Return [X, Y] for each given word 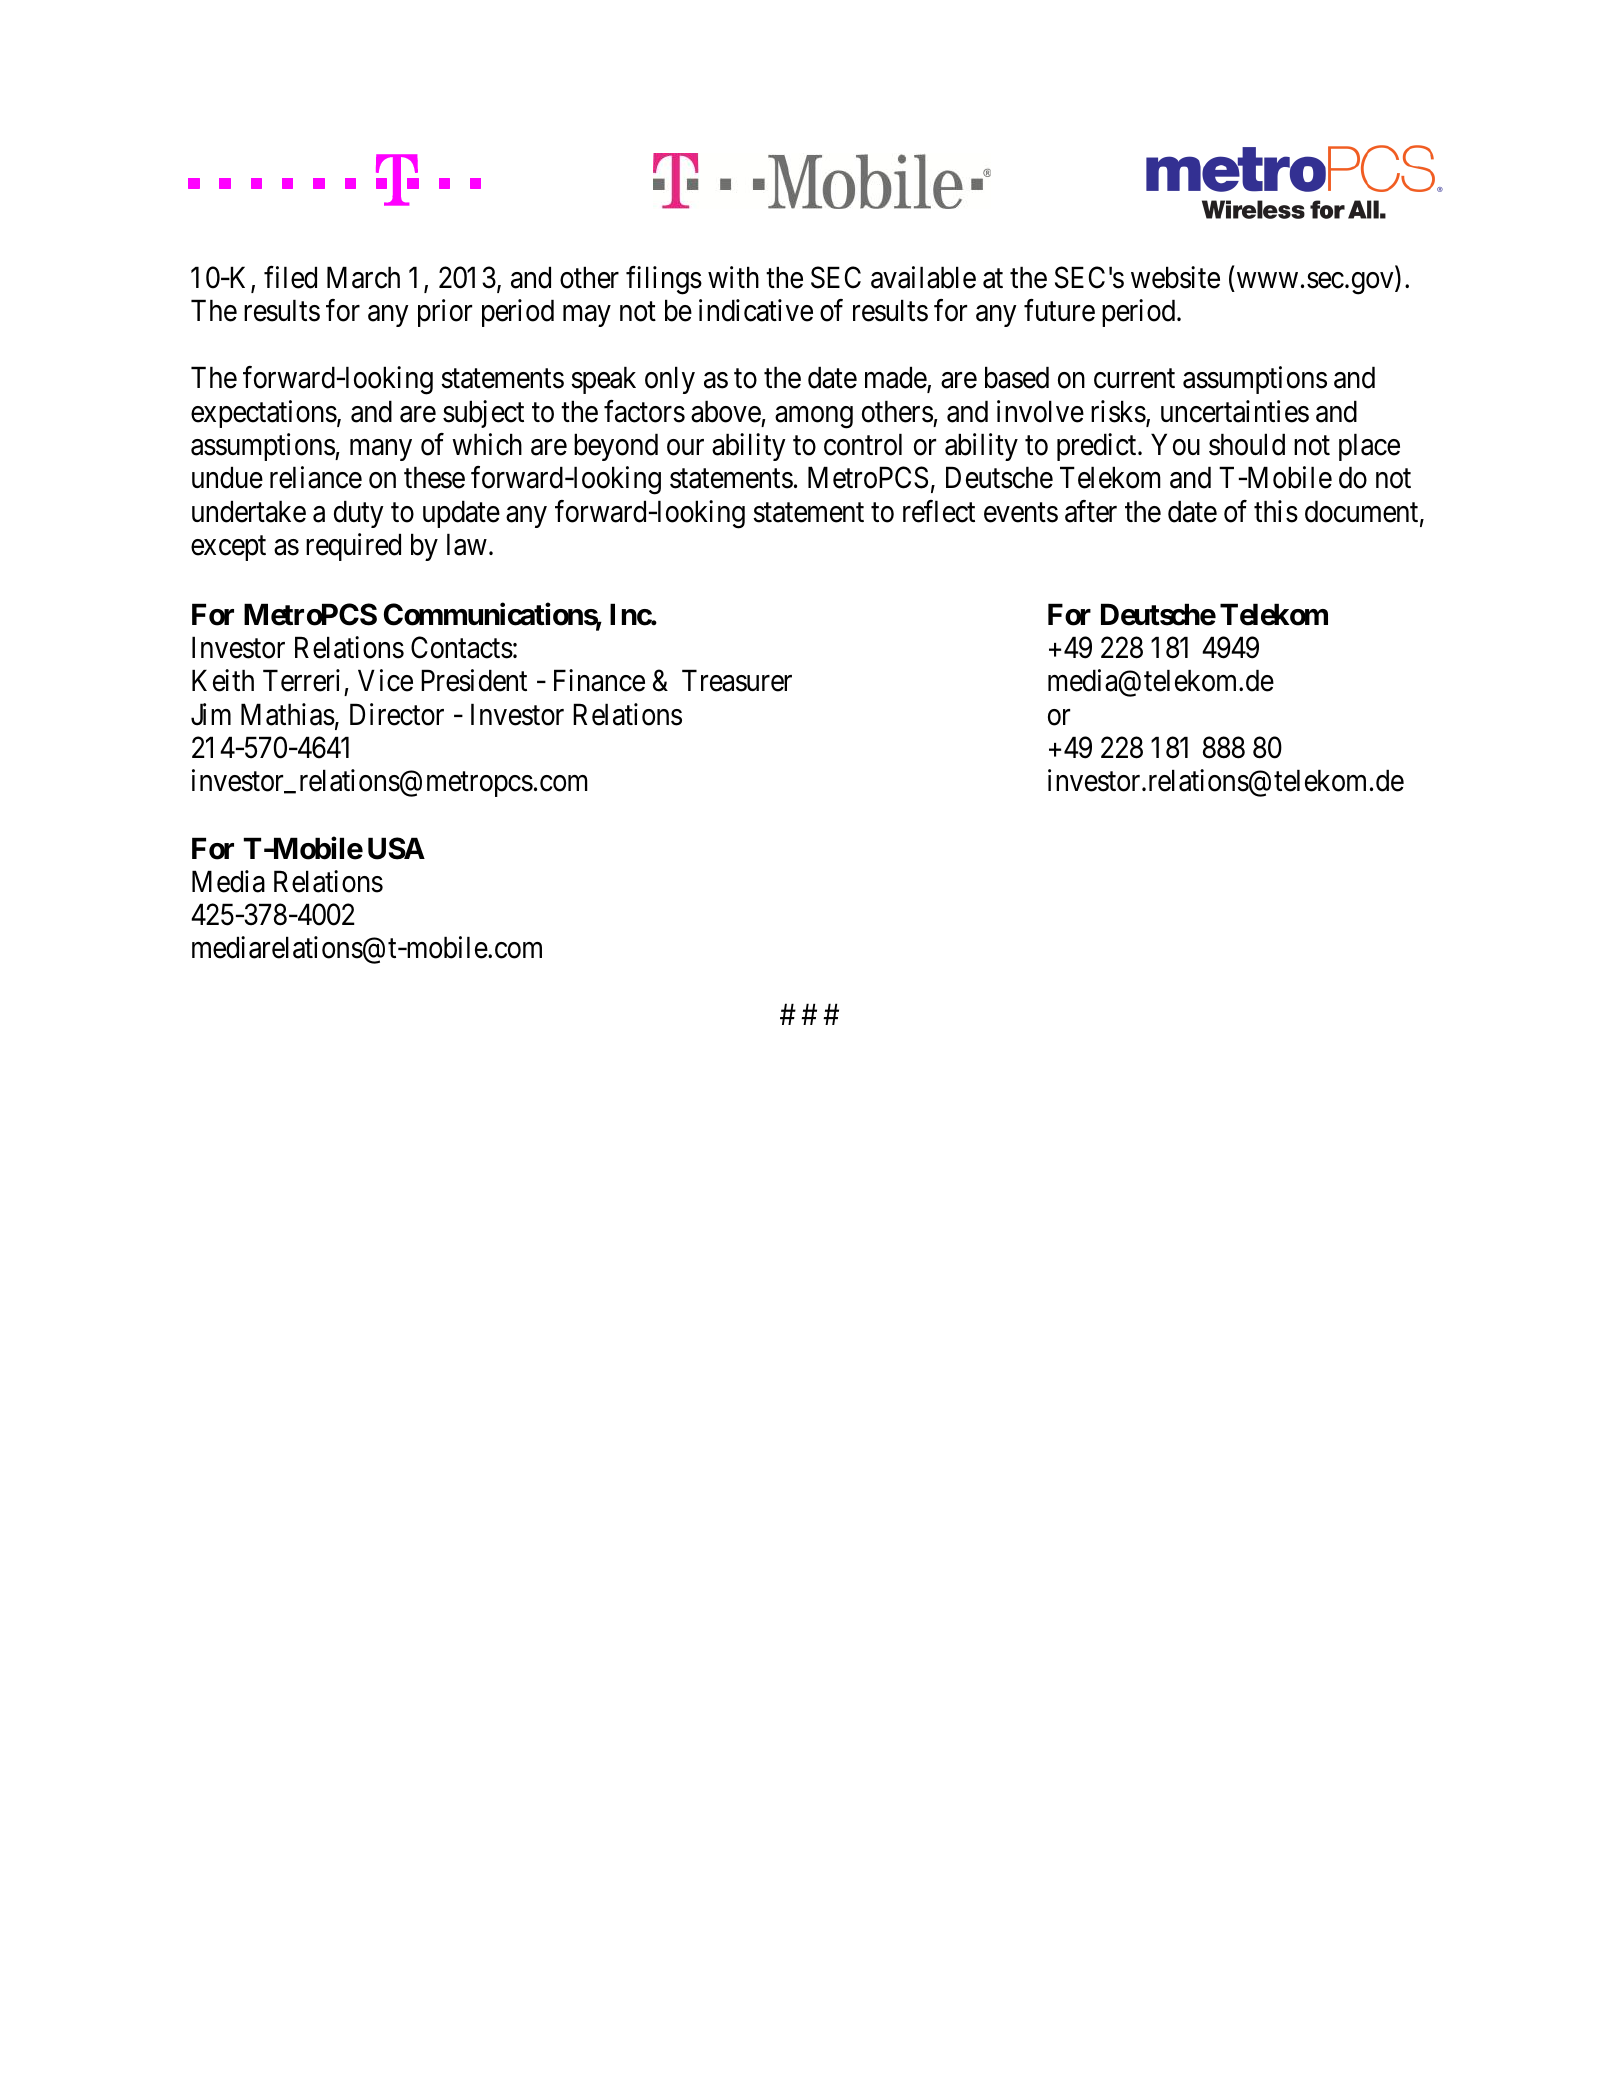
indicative [756, 310]
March [363, 277]
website [1175, 277]
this [1276, 511]
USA [396, 848]
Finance [599, 680]
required [353, 547]
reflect [939, 511]
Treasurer [737, 681]
